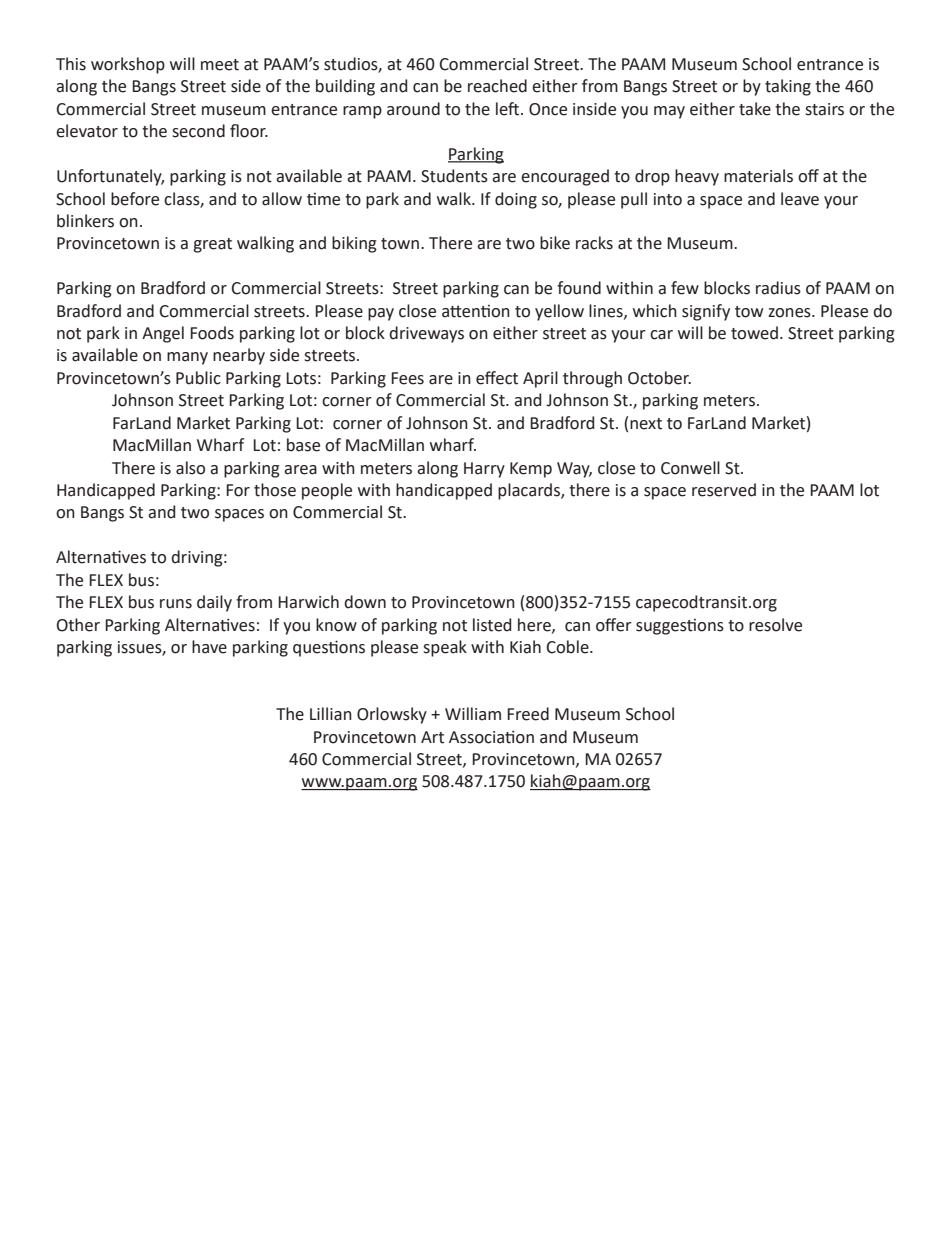 Image resolution: width=952 pixels, height=1233 pixels. Describe the element at coordinates (212, 245) in the screenshot. I see `great` at that location.
